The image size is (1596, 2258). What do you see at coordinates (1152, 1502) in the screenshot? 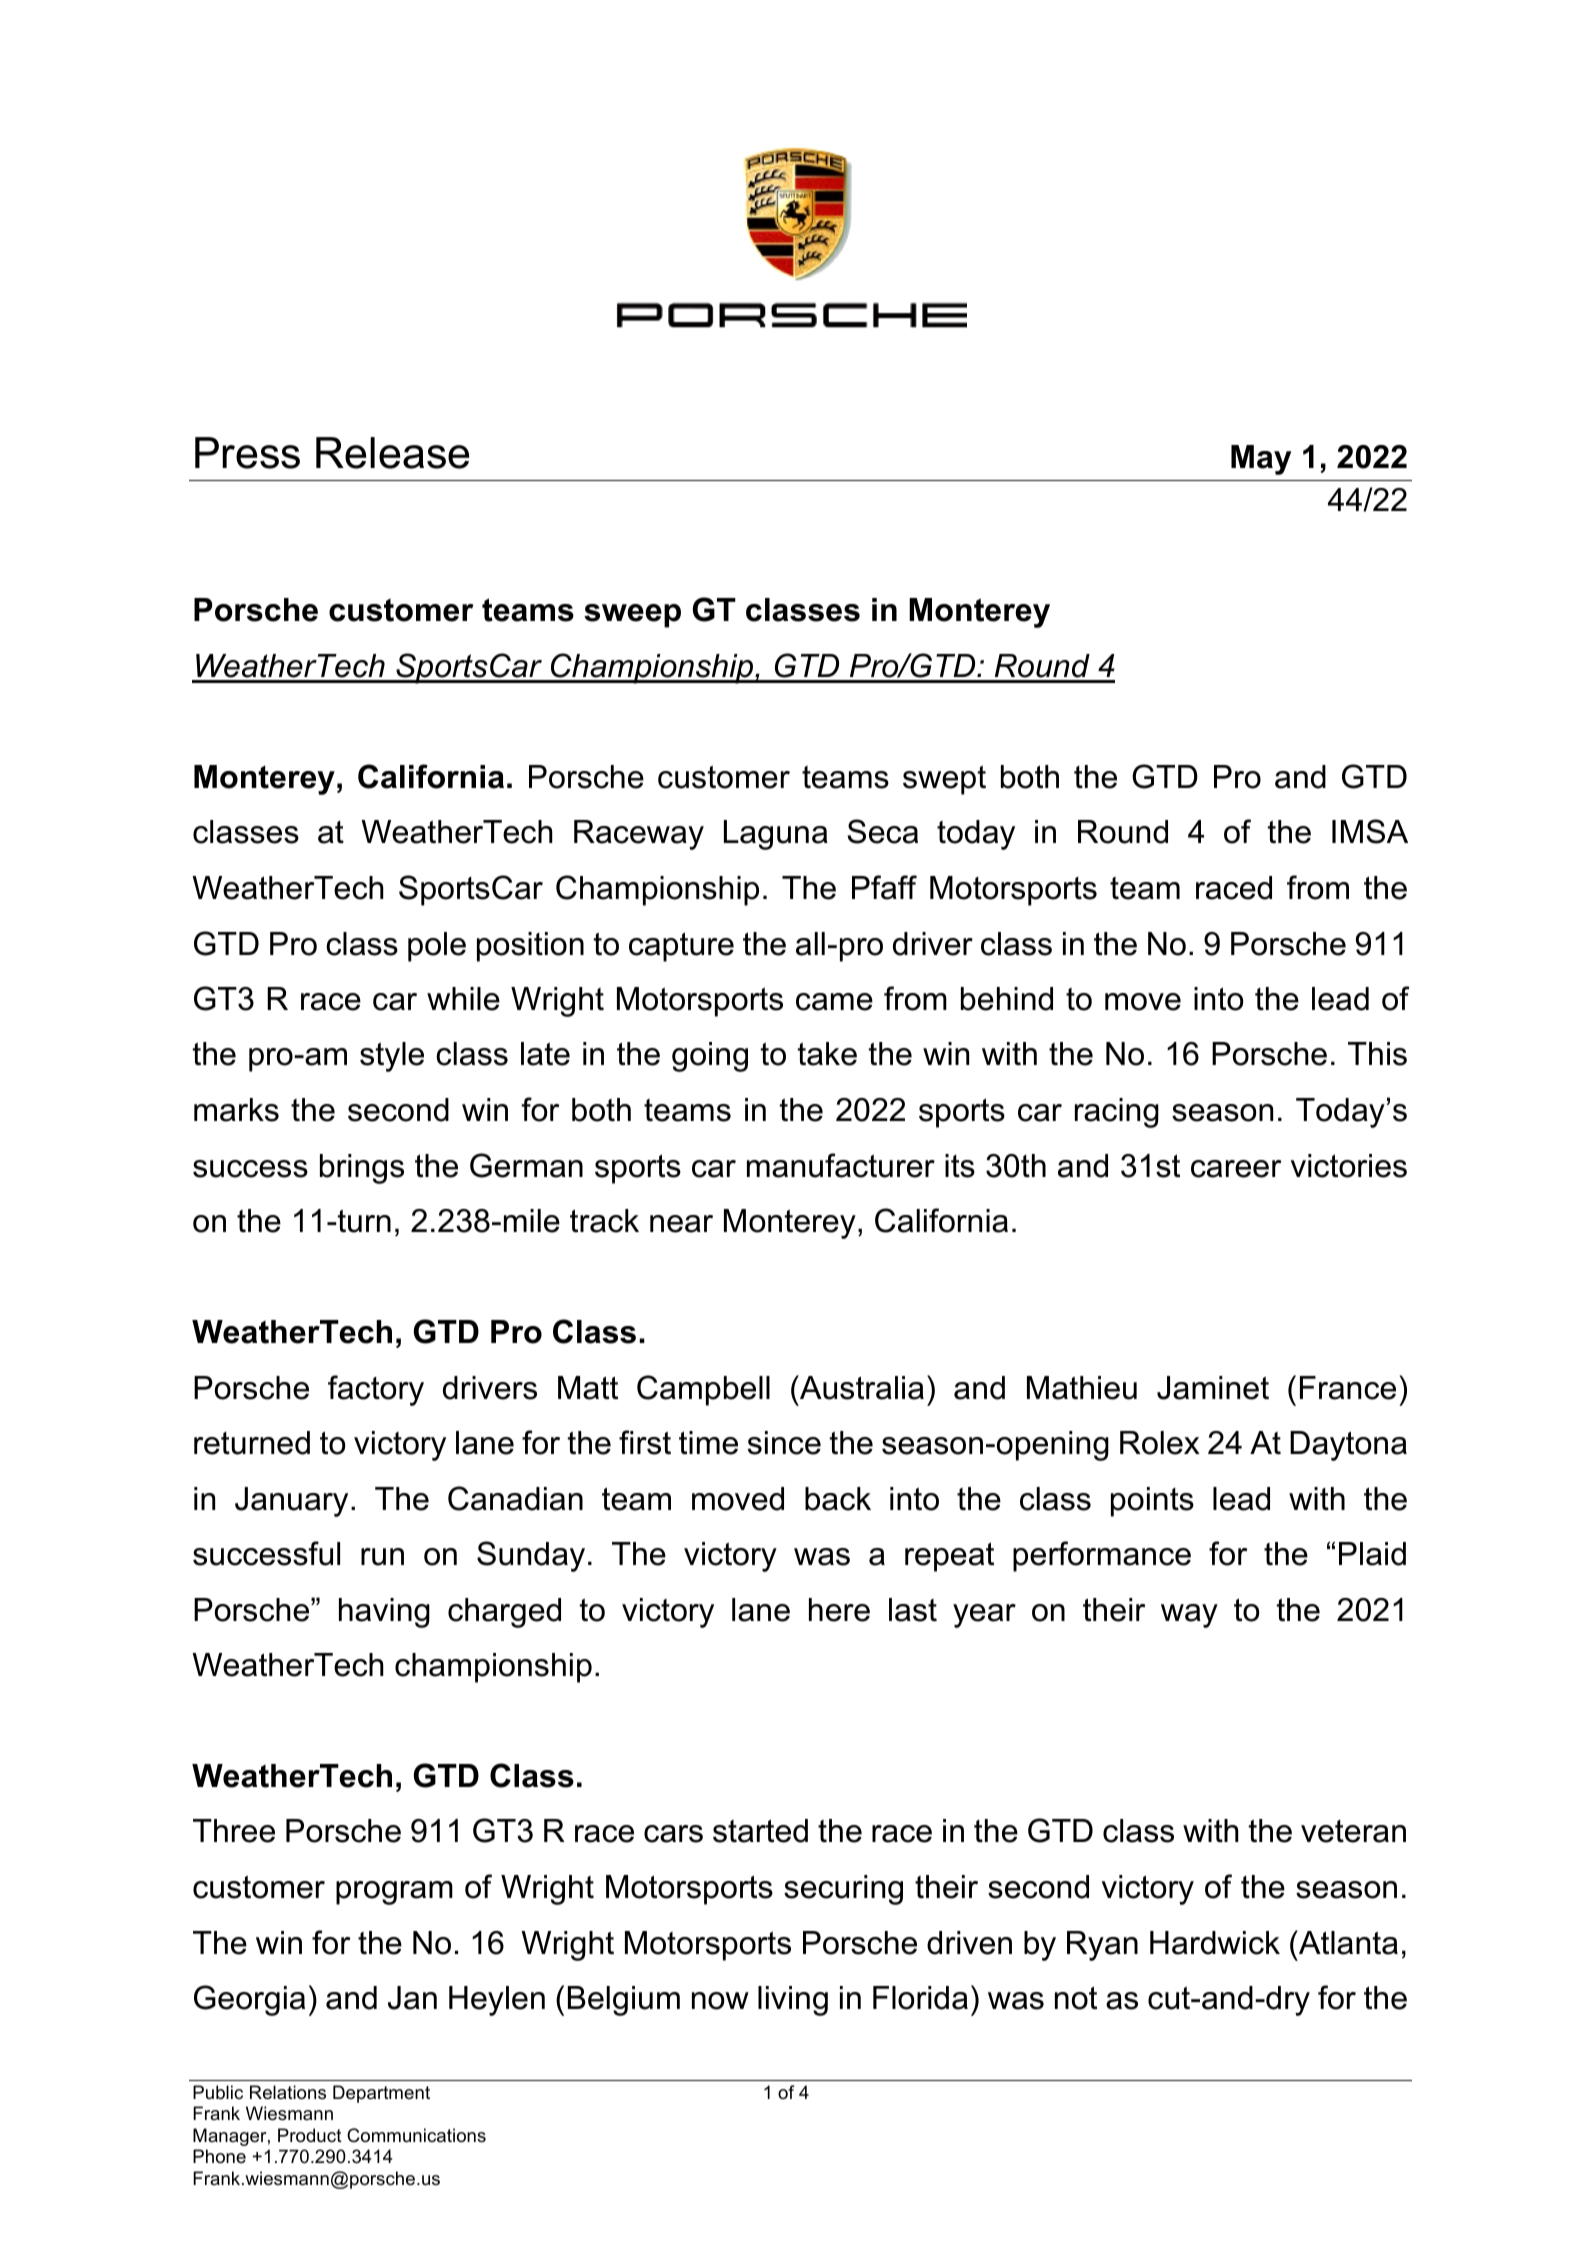
I see `points` at bounding box center [1152, 1502].
